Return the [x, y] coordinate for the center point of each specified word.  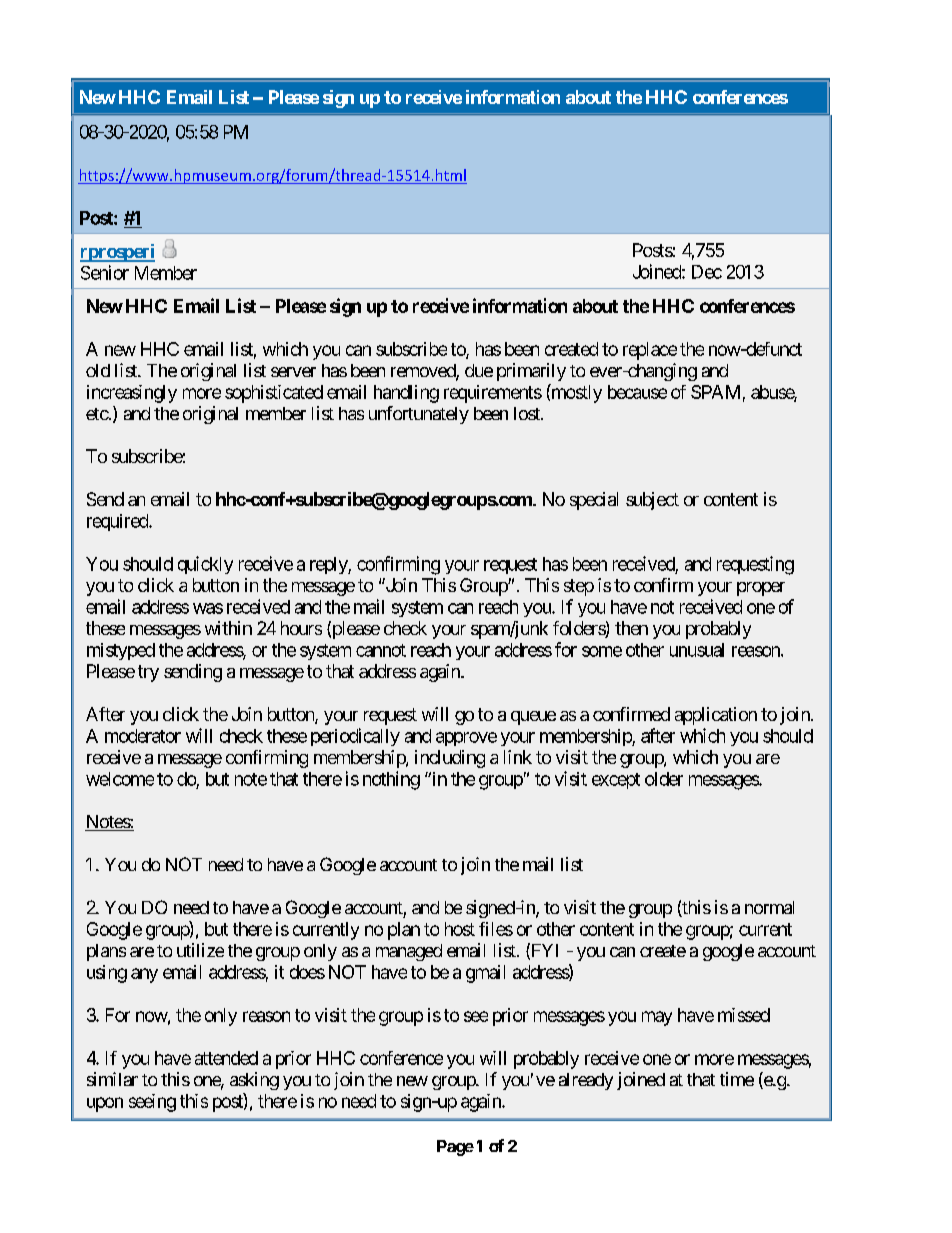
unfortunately [419, 415]
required [118, 522]
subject [652, 501]
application [716, 716]
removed [424, 372]
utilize [200, 950]
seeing [152, 1103]
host [460, 929]
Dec [707, 272]
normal [769, 907]
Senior [105, 272]
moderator [143, 736]
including [450, 759]
